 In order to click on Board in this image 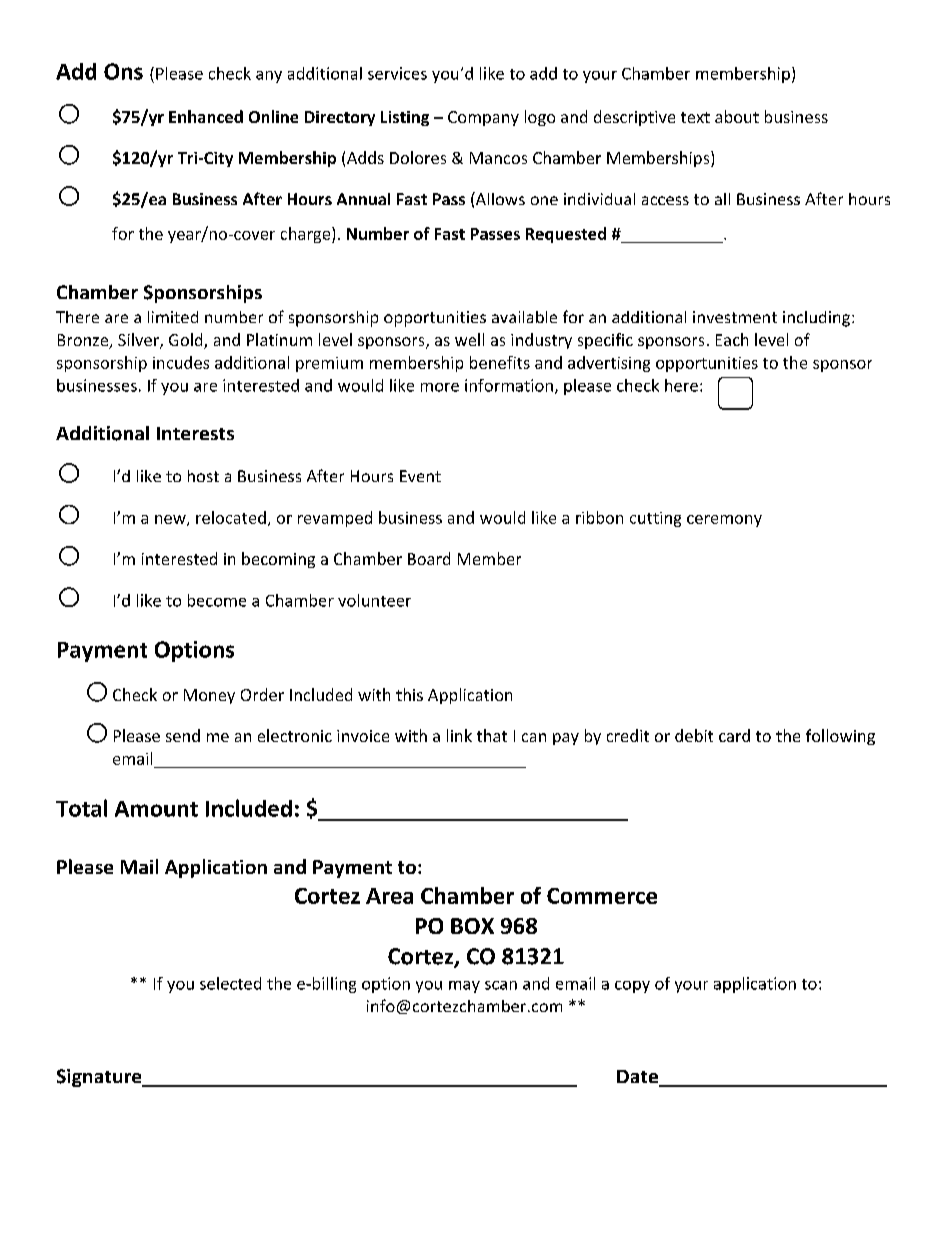, I will do `click(429, 558)`.
